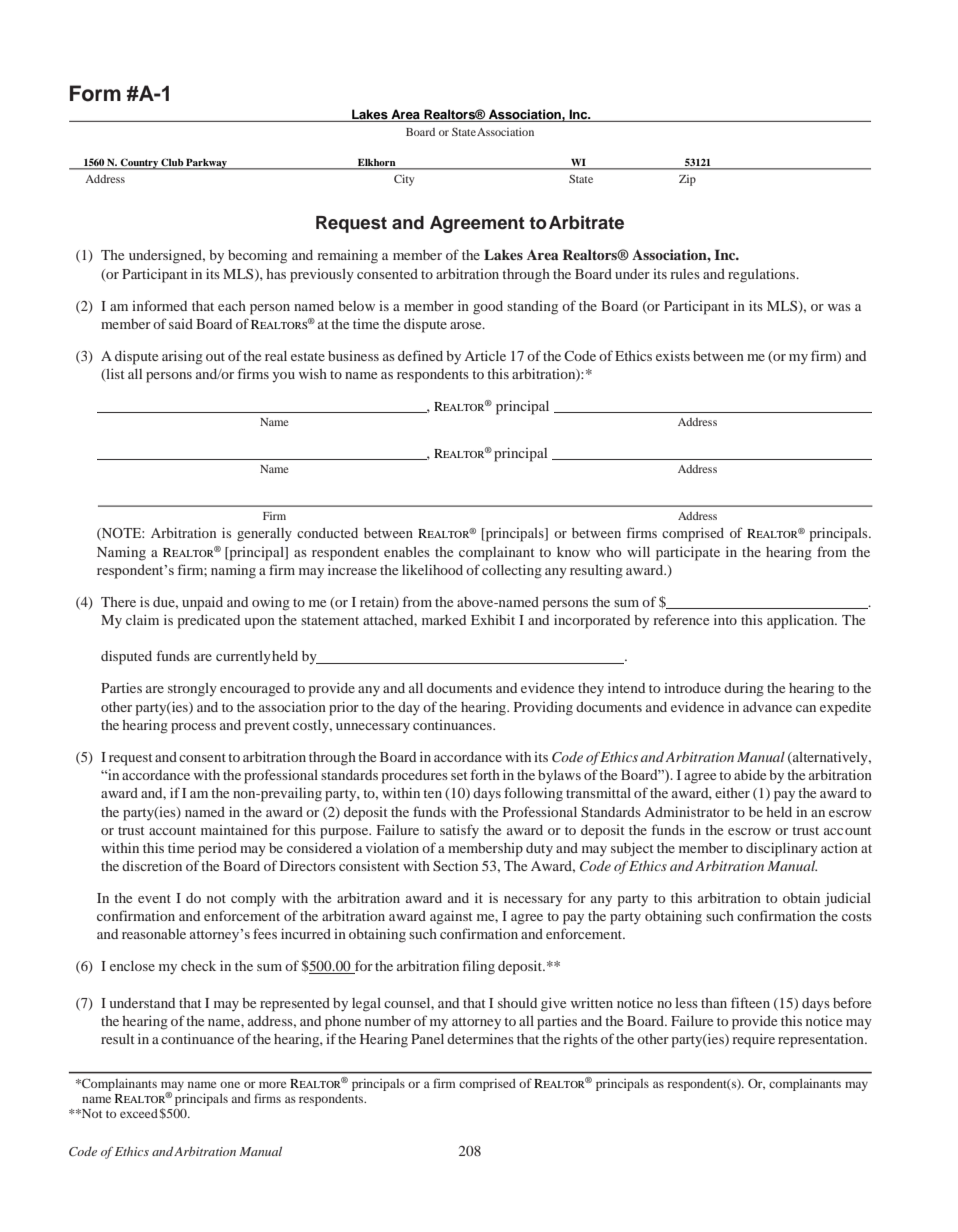 This screenshot has height=1232, width=958. Describe the element at coordinates (427, 1039) in the screenshot. I see `Panel` at that location.
